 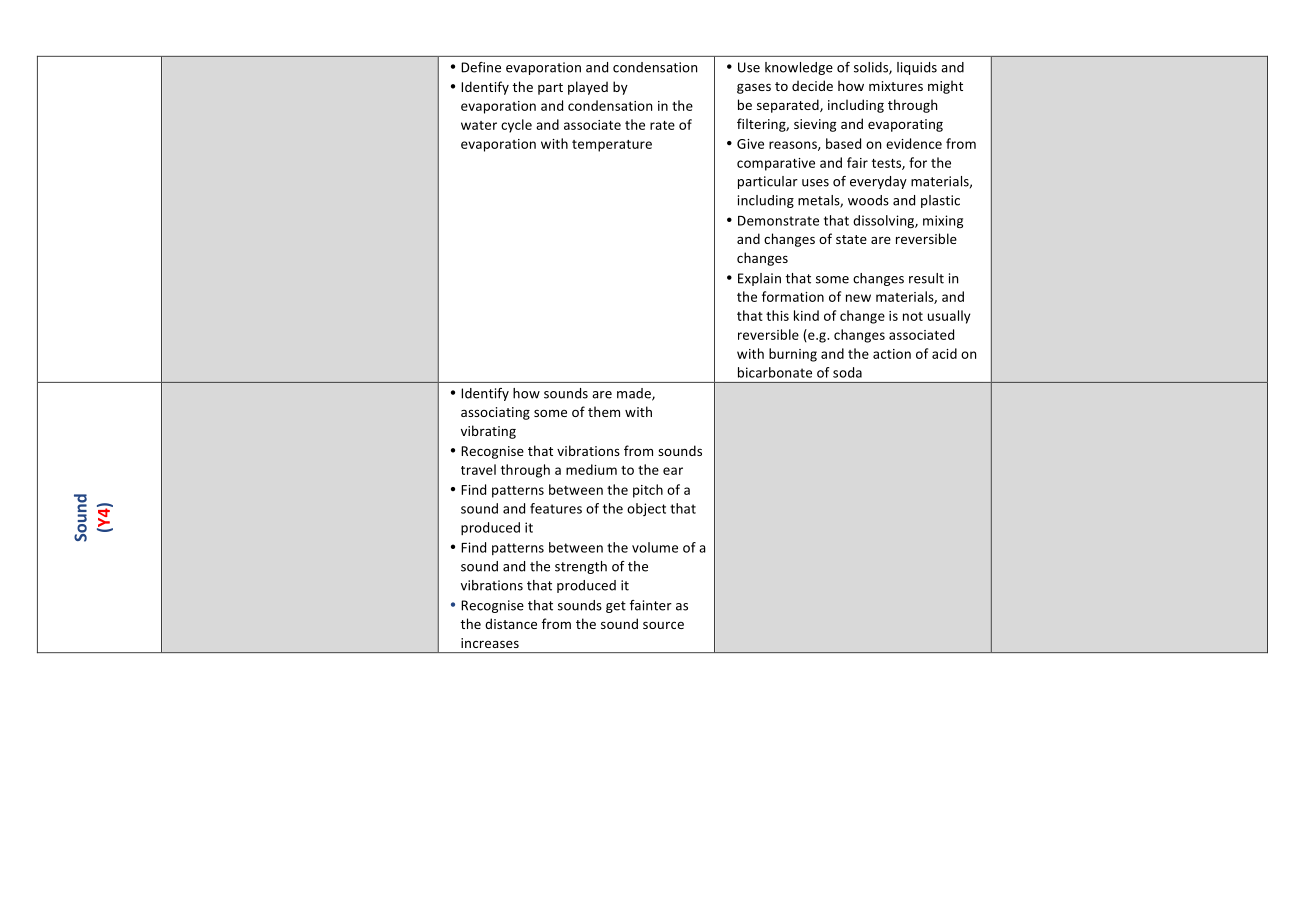 I want to click on soda, so click(x=847, y=372).
